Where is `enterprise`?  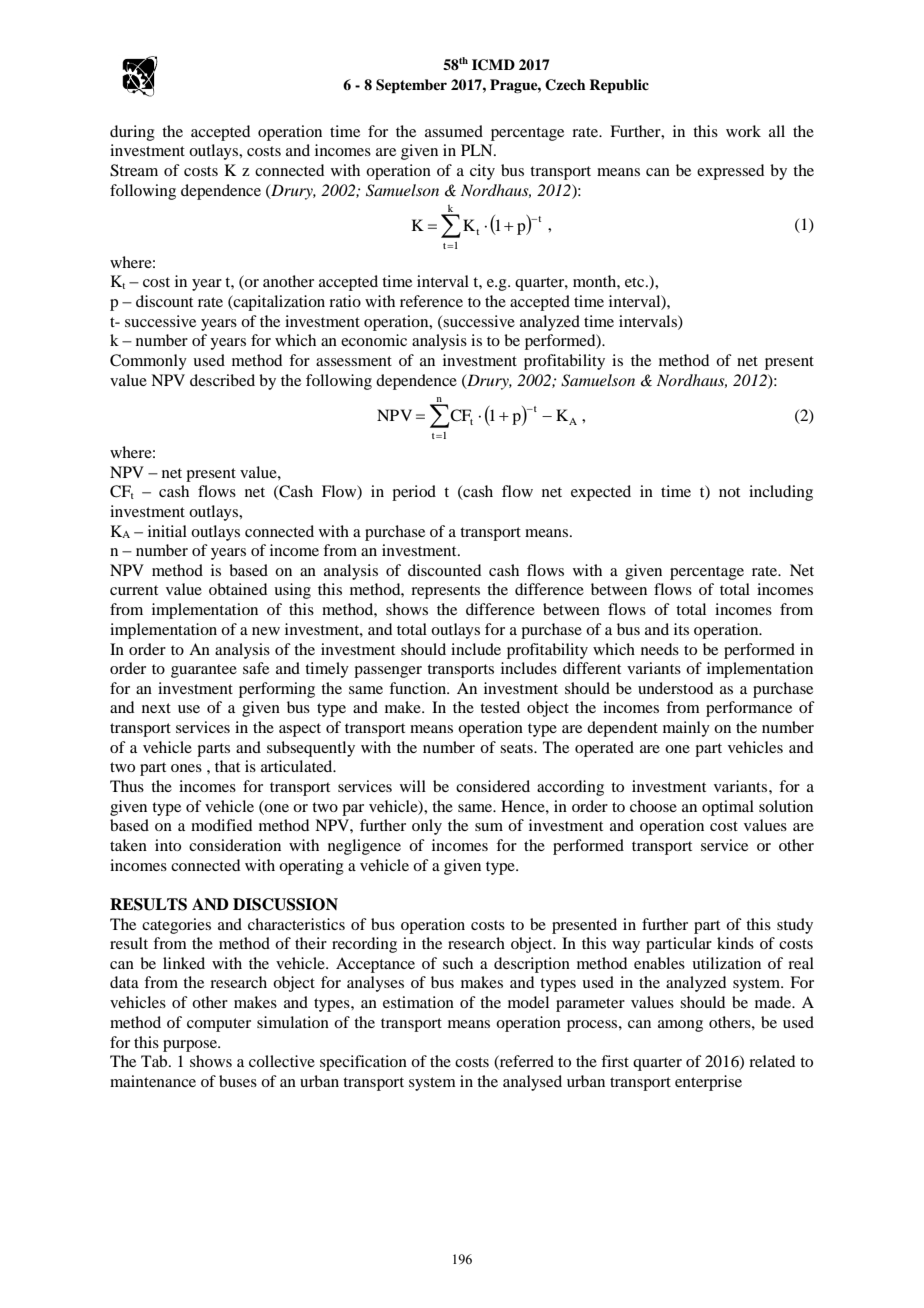 enterprise is located at coordinates (708, 1083).
